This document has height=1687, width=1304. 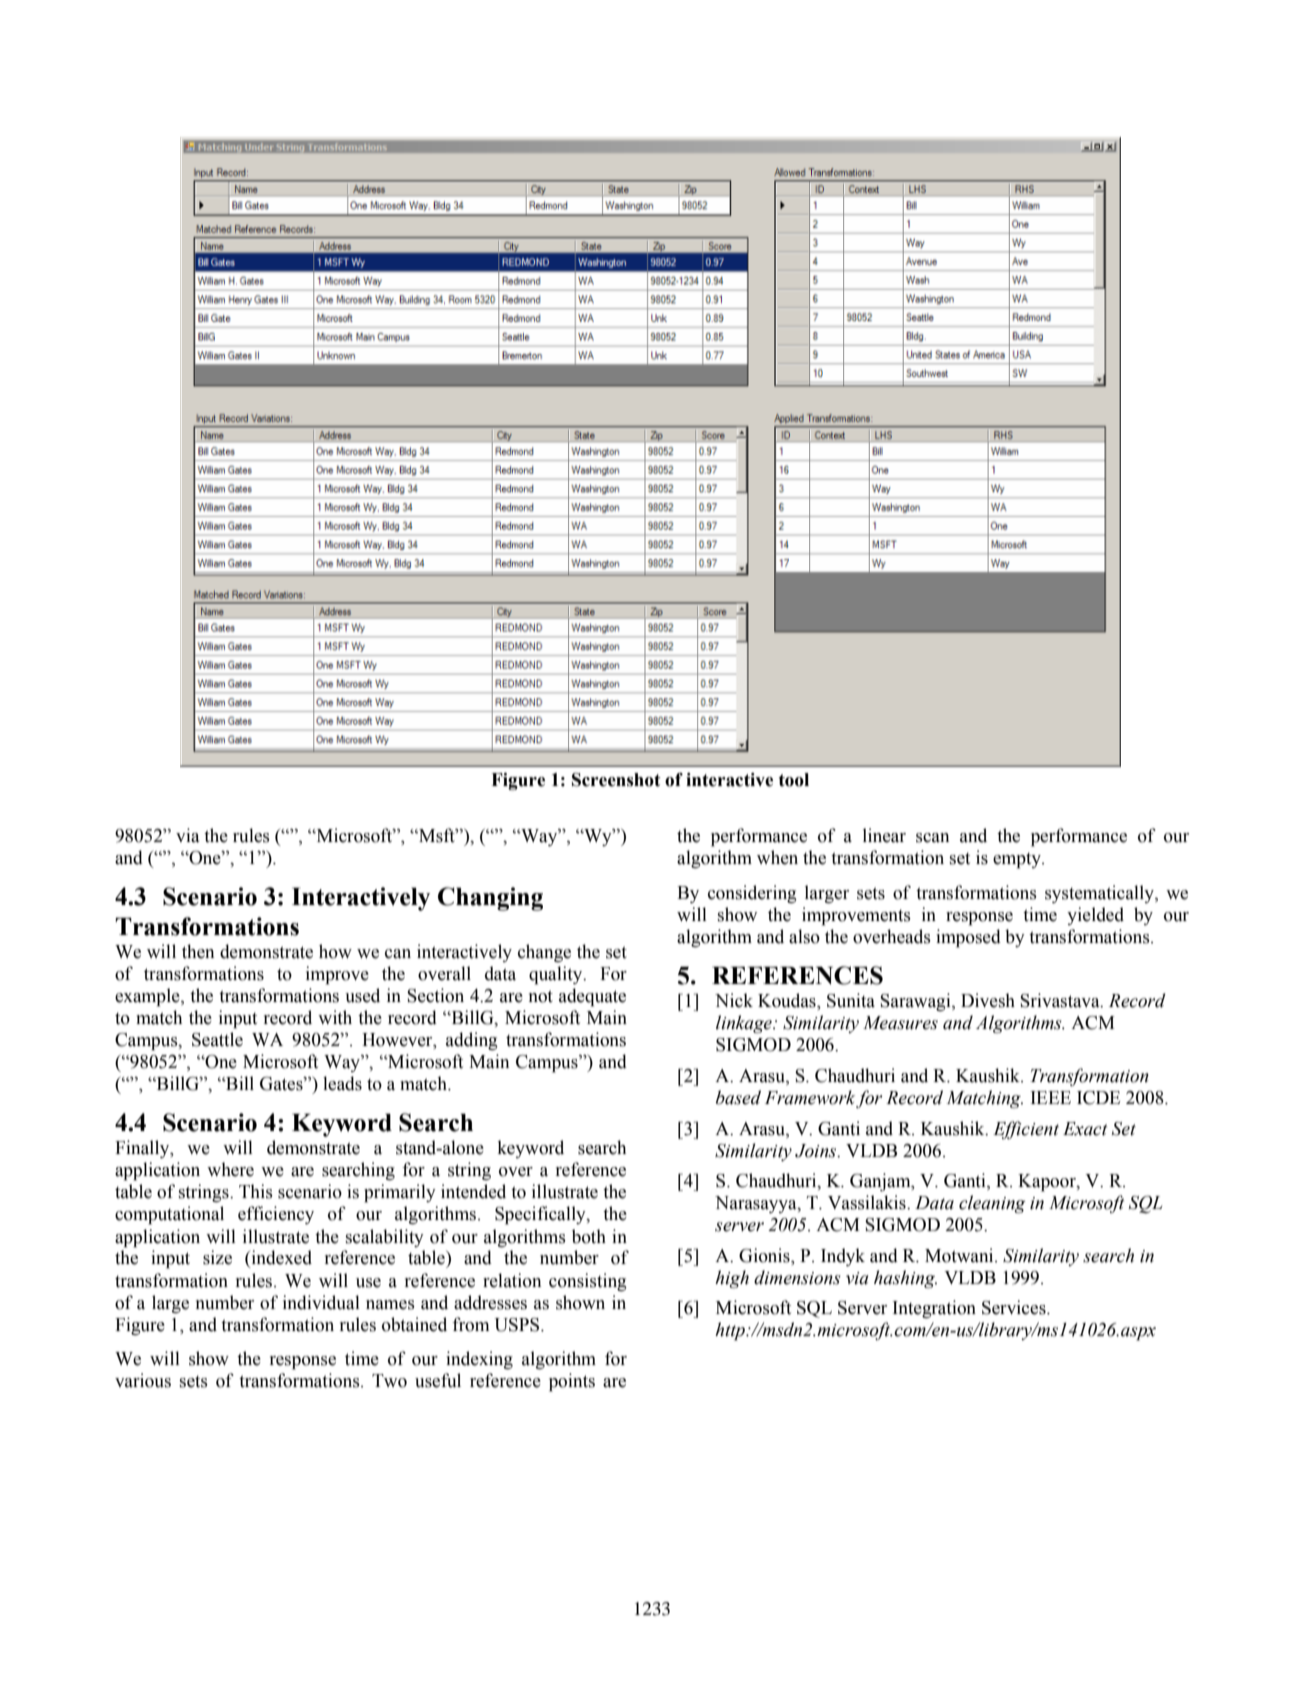 I want to click on various, so click(x=143, y=1380).
